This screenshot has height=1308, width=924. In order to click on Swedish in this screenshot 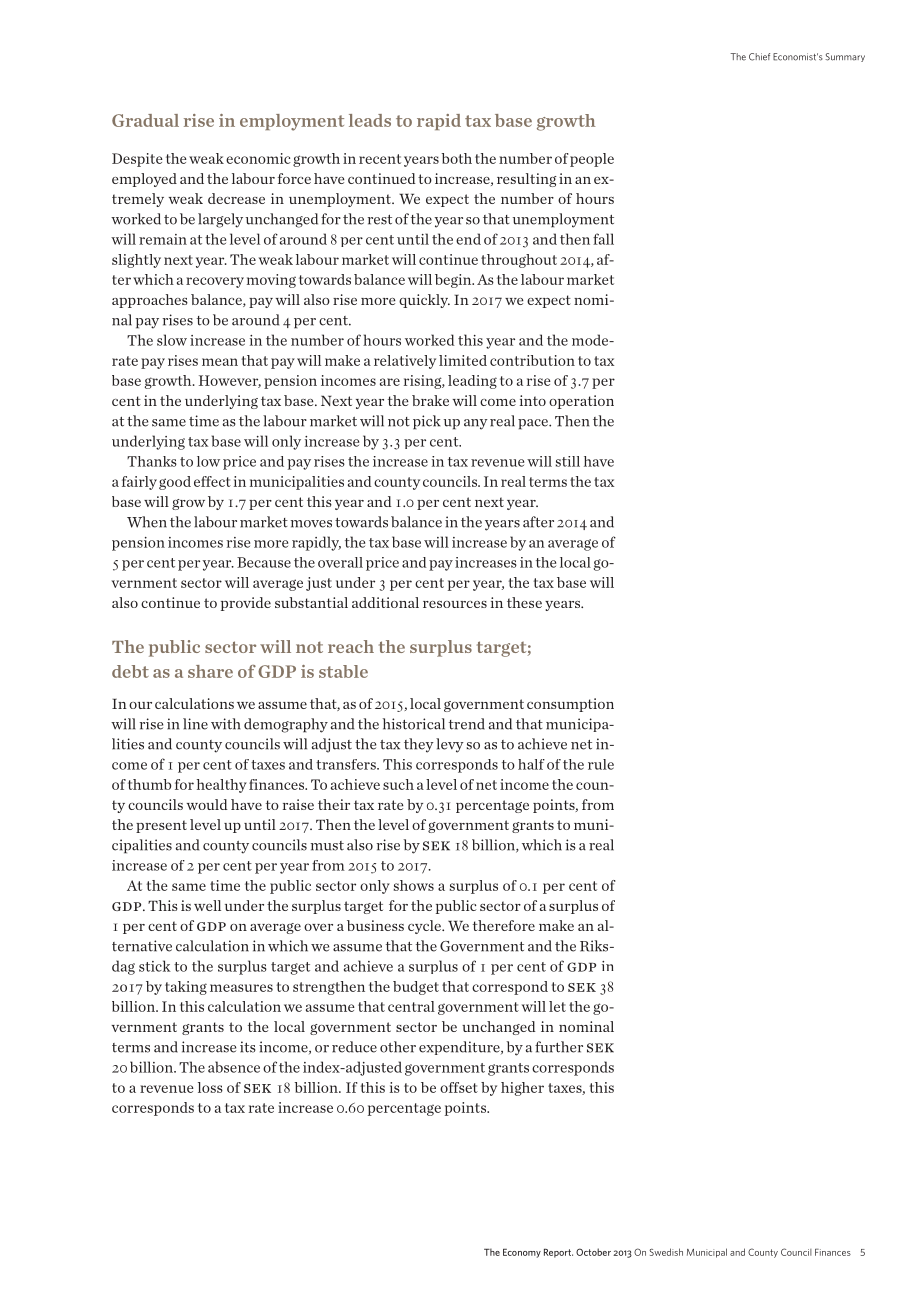, I will do `click(666, 1252)`.
